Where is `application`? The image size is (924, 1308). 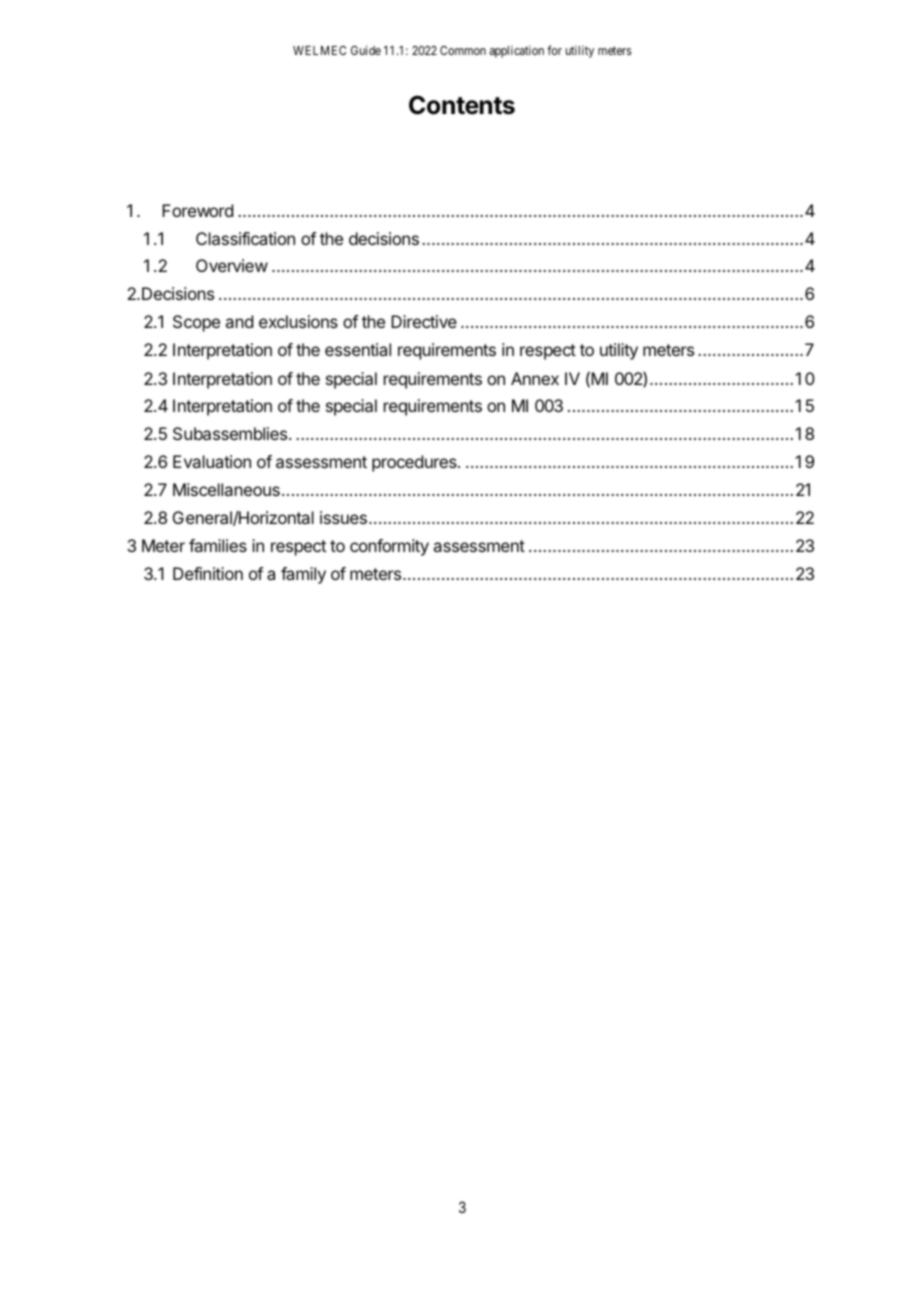
application is located at coordinates (517, 51).
